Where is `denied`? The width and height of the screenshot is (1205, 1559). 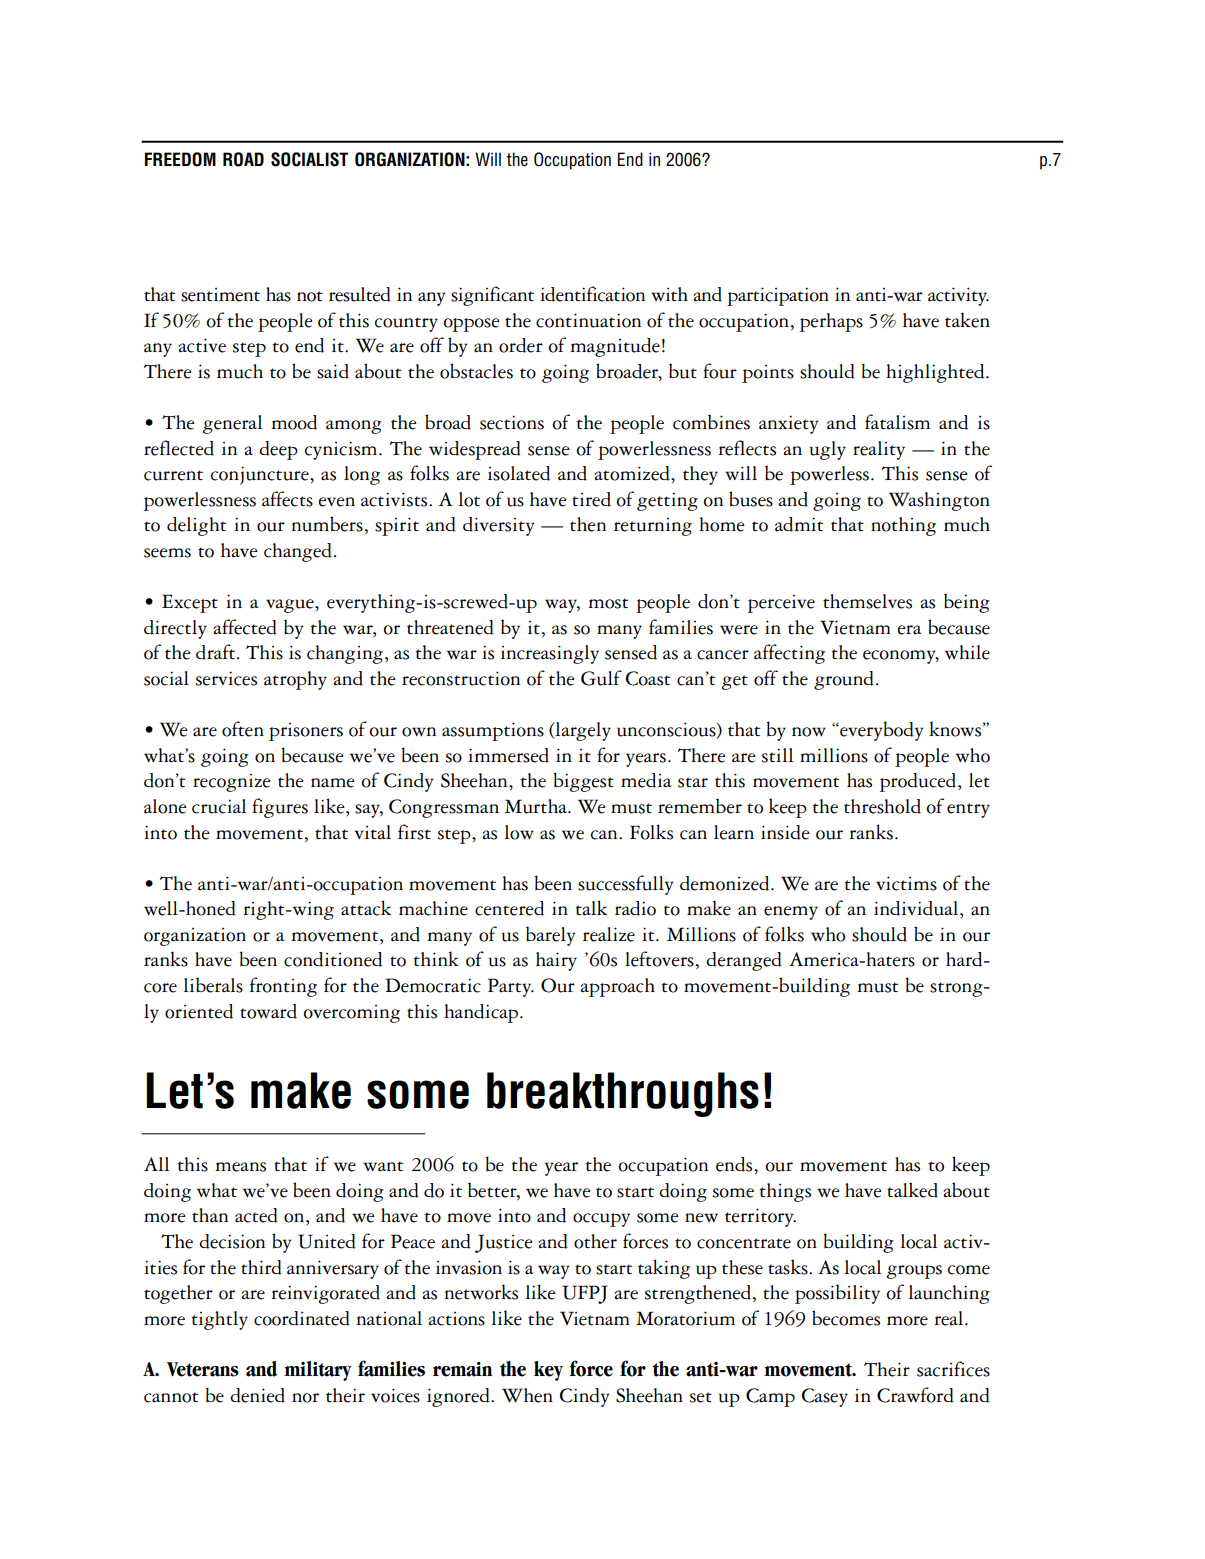
denied is located at coordinates (257, 1395).
